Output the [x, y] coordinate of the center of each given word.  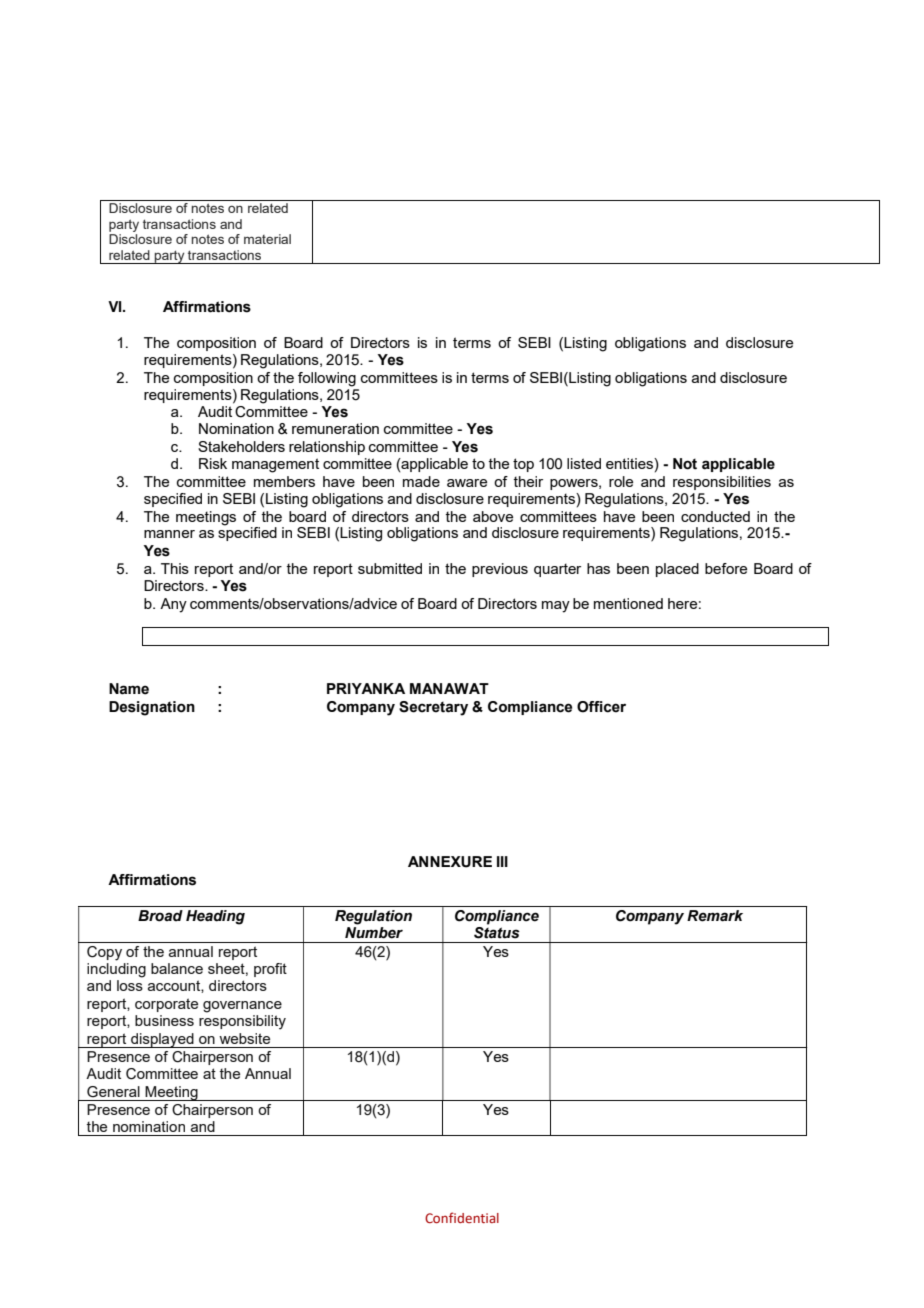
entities [630, 463]
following [327, 379]
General [113, 1092]
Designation [152, 708]
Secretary [433, 708]
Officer [601, 707]
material [267, 239]
